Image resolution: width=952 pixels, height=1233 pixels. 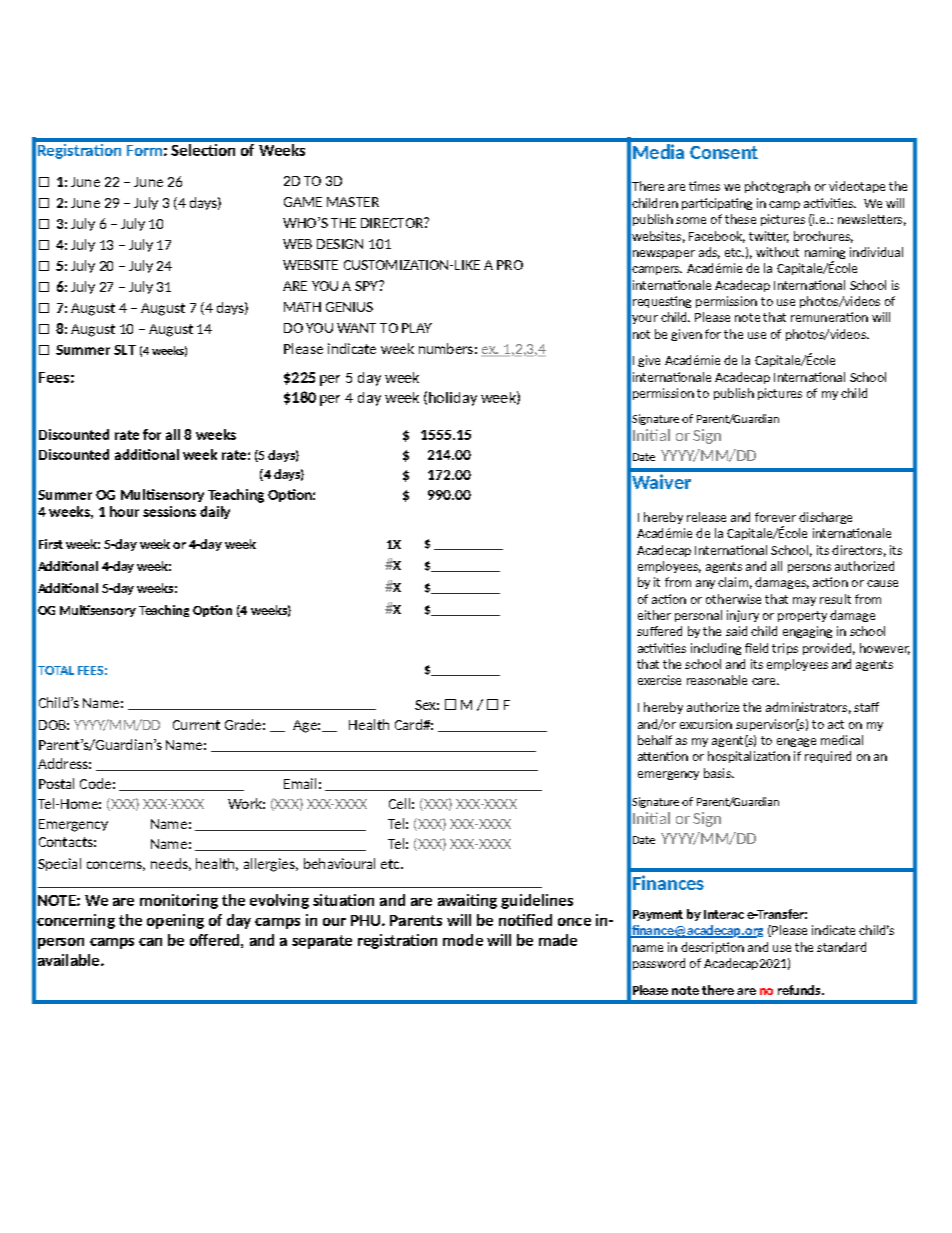 I want to click on naming, so click(x=825, y=254).
